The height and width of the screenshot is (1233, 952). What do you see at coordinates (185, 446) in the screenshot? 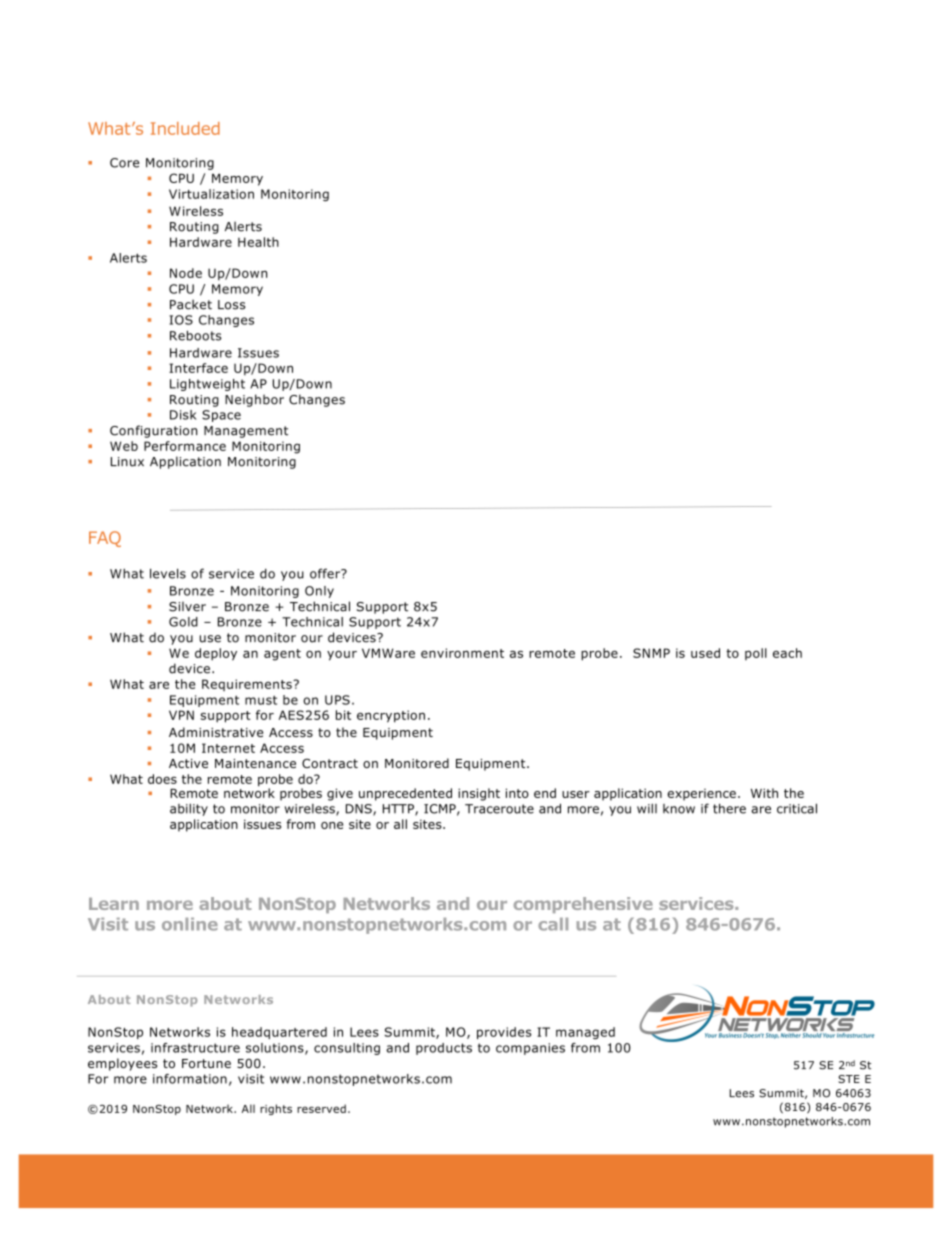
I see `Performance` at bounding box center [185, 446].
